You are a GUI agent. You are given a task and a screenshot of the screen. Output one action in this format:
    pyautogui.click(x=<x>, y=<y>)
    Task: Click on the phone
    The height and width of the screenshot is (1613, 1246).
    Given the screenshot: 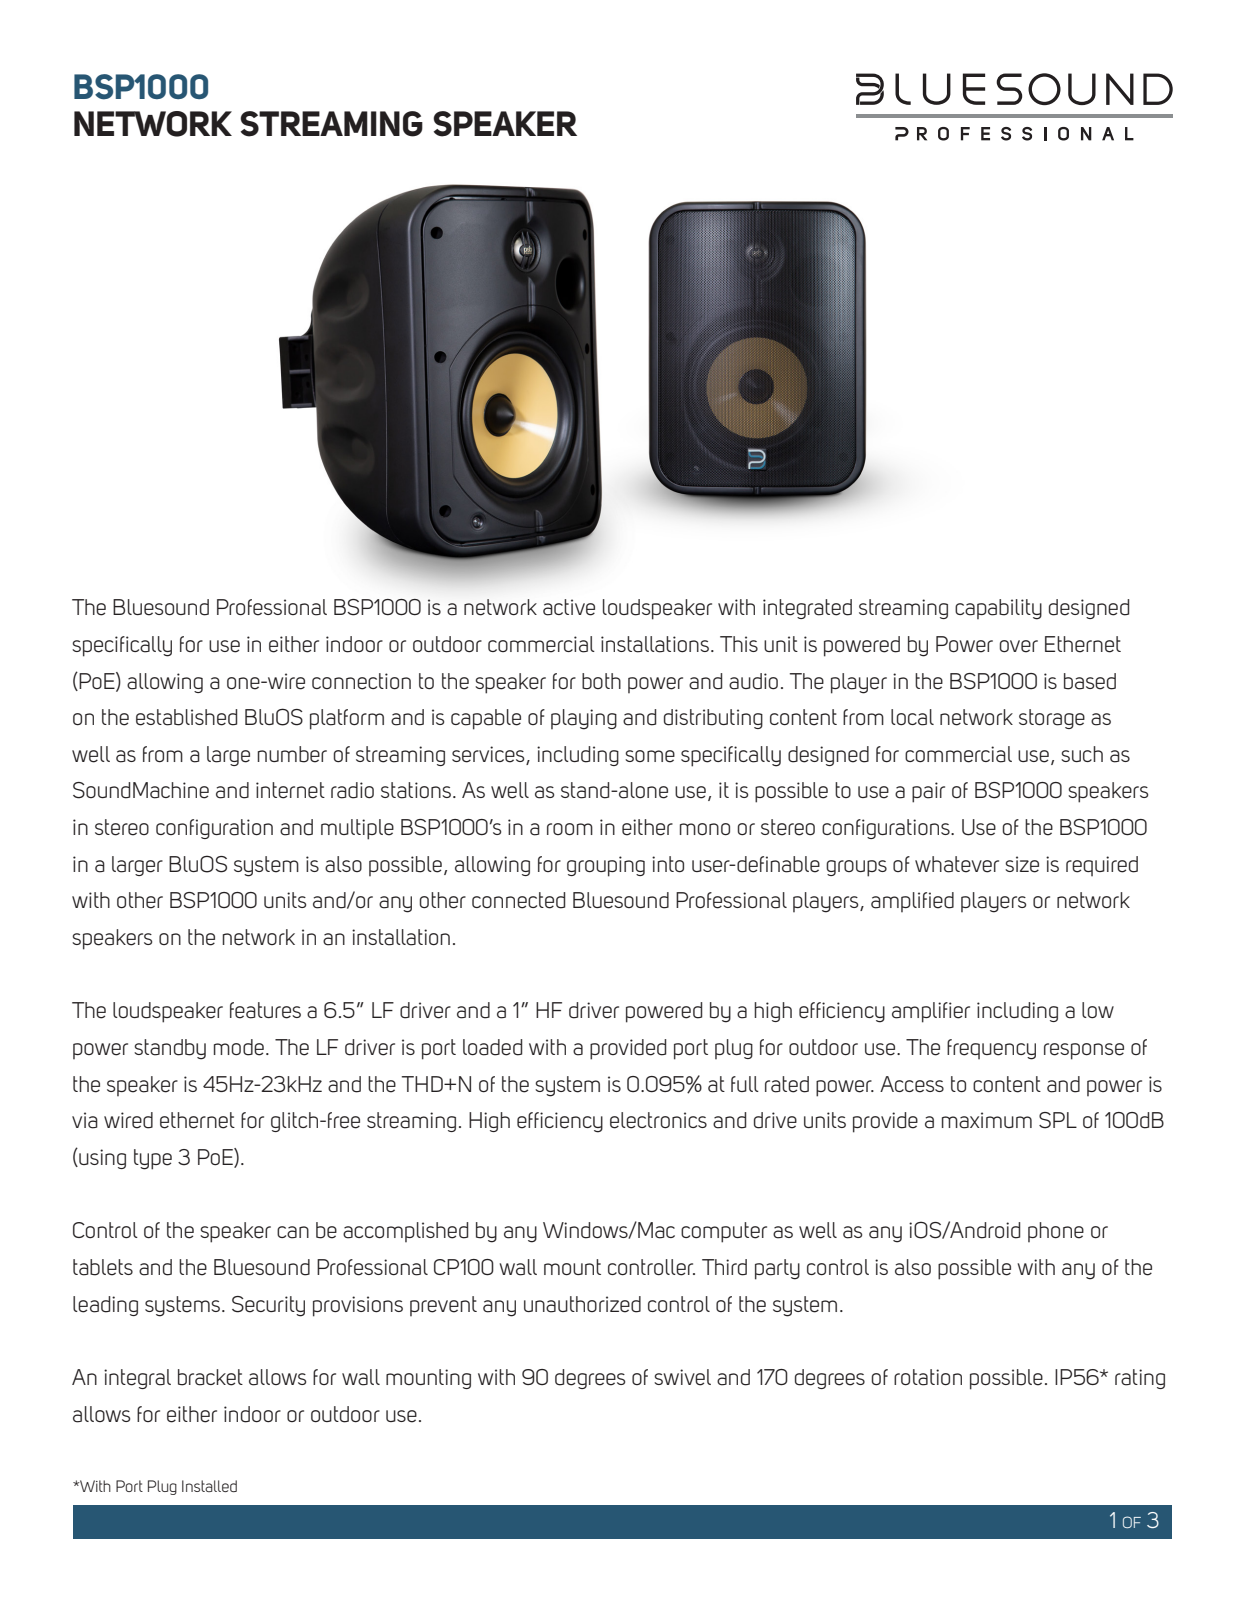 What is the action you would take?
    pyautogui.click(x=1056, y=1232)
